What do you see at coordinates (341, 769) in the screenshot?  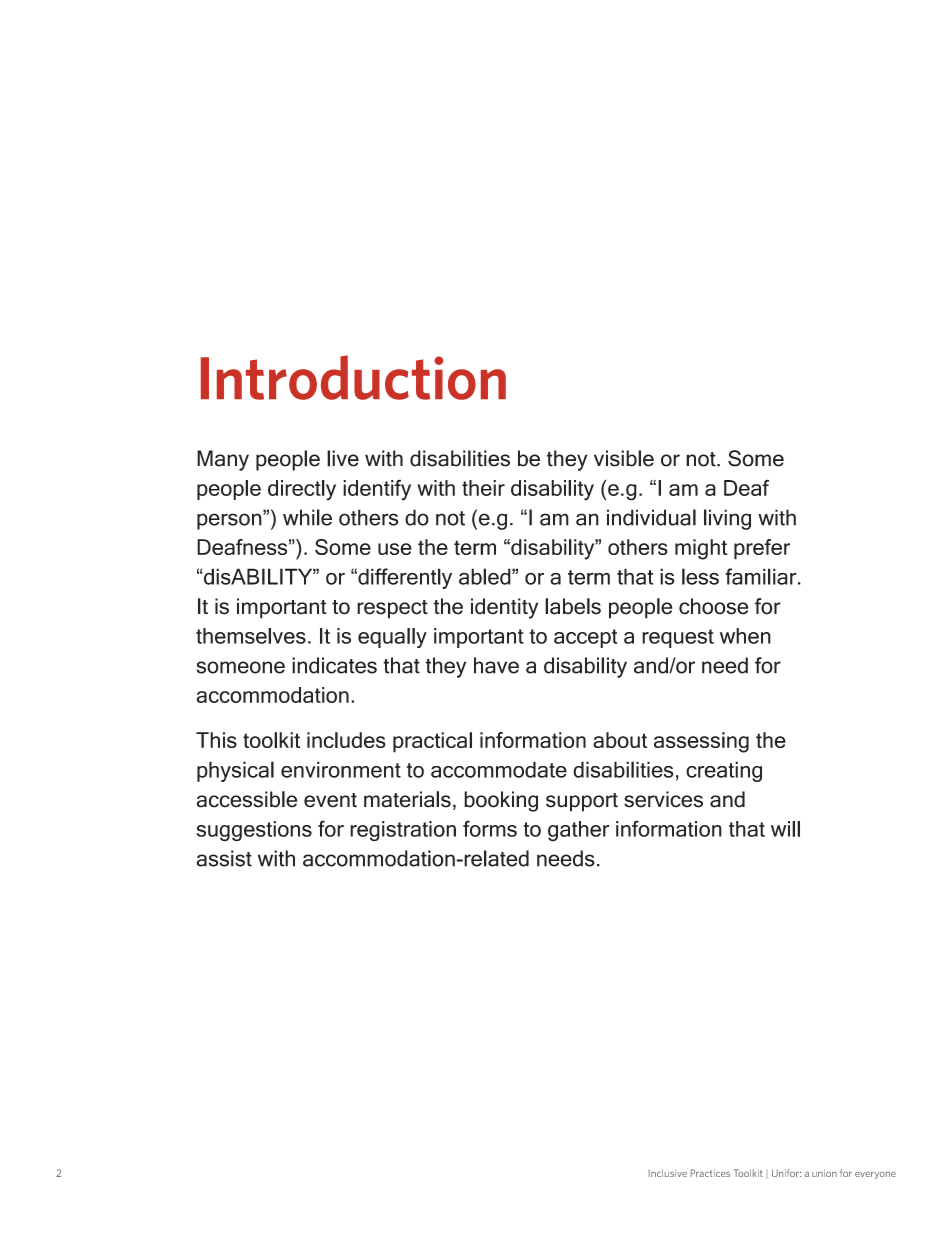 I see `environment` at bounding box center [341, 769].
